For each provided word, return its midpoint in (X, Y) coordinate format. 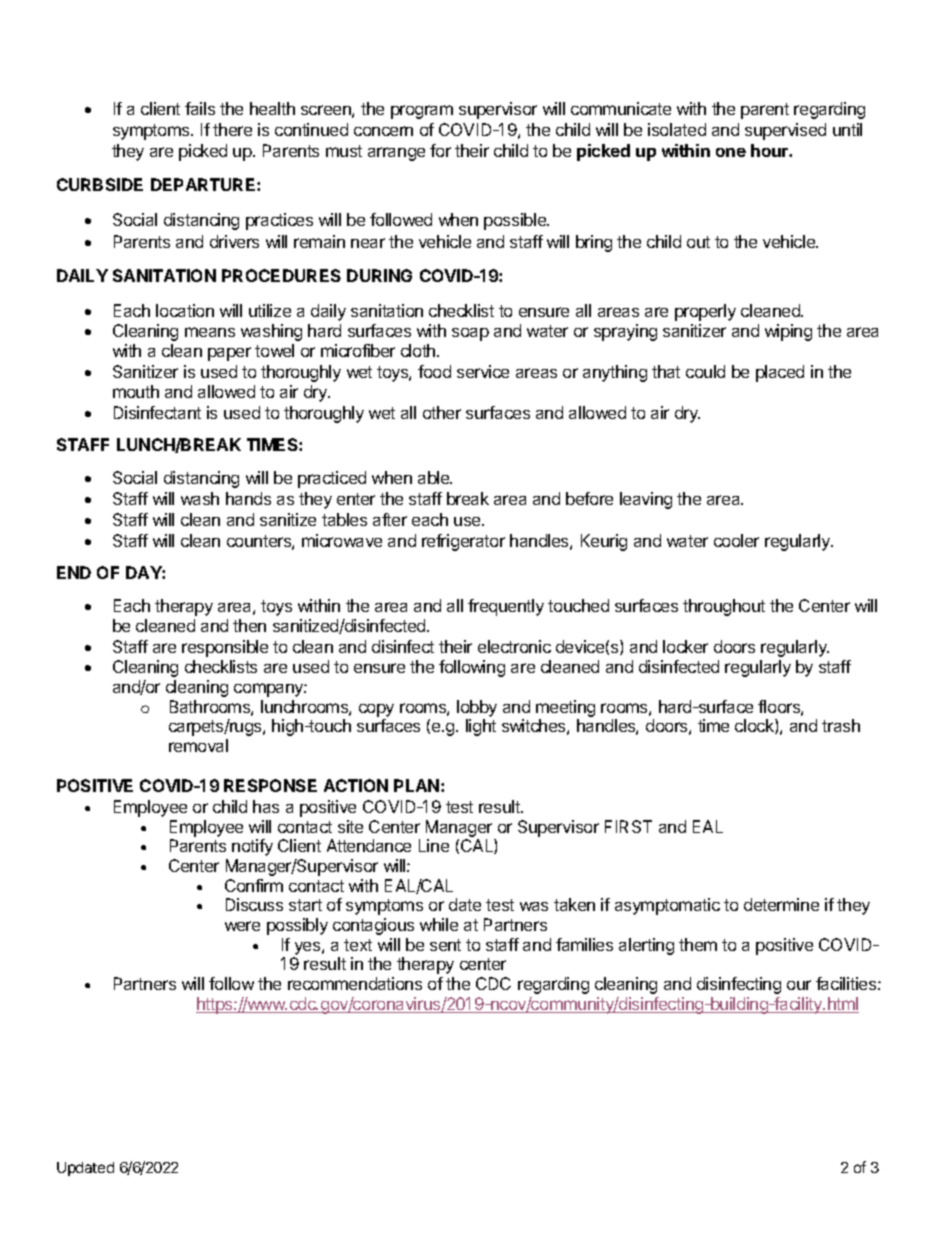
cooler (736, 540)
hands (248, 498)
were (242, 926)
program (422, 112)
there (232, 129)
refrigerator (463, 542)
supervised (785, 131)
